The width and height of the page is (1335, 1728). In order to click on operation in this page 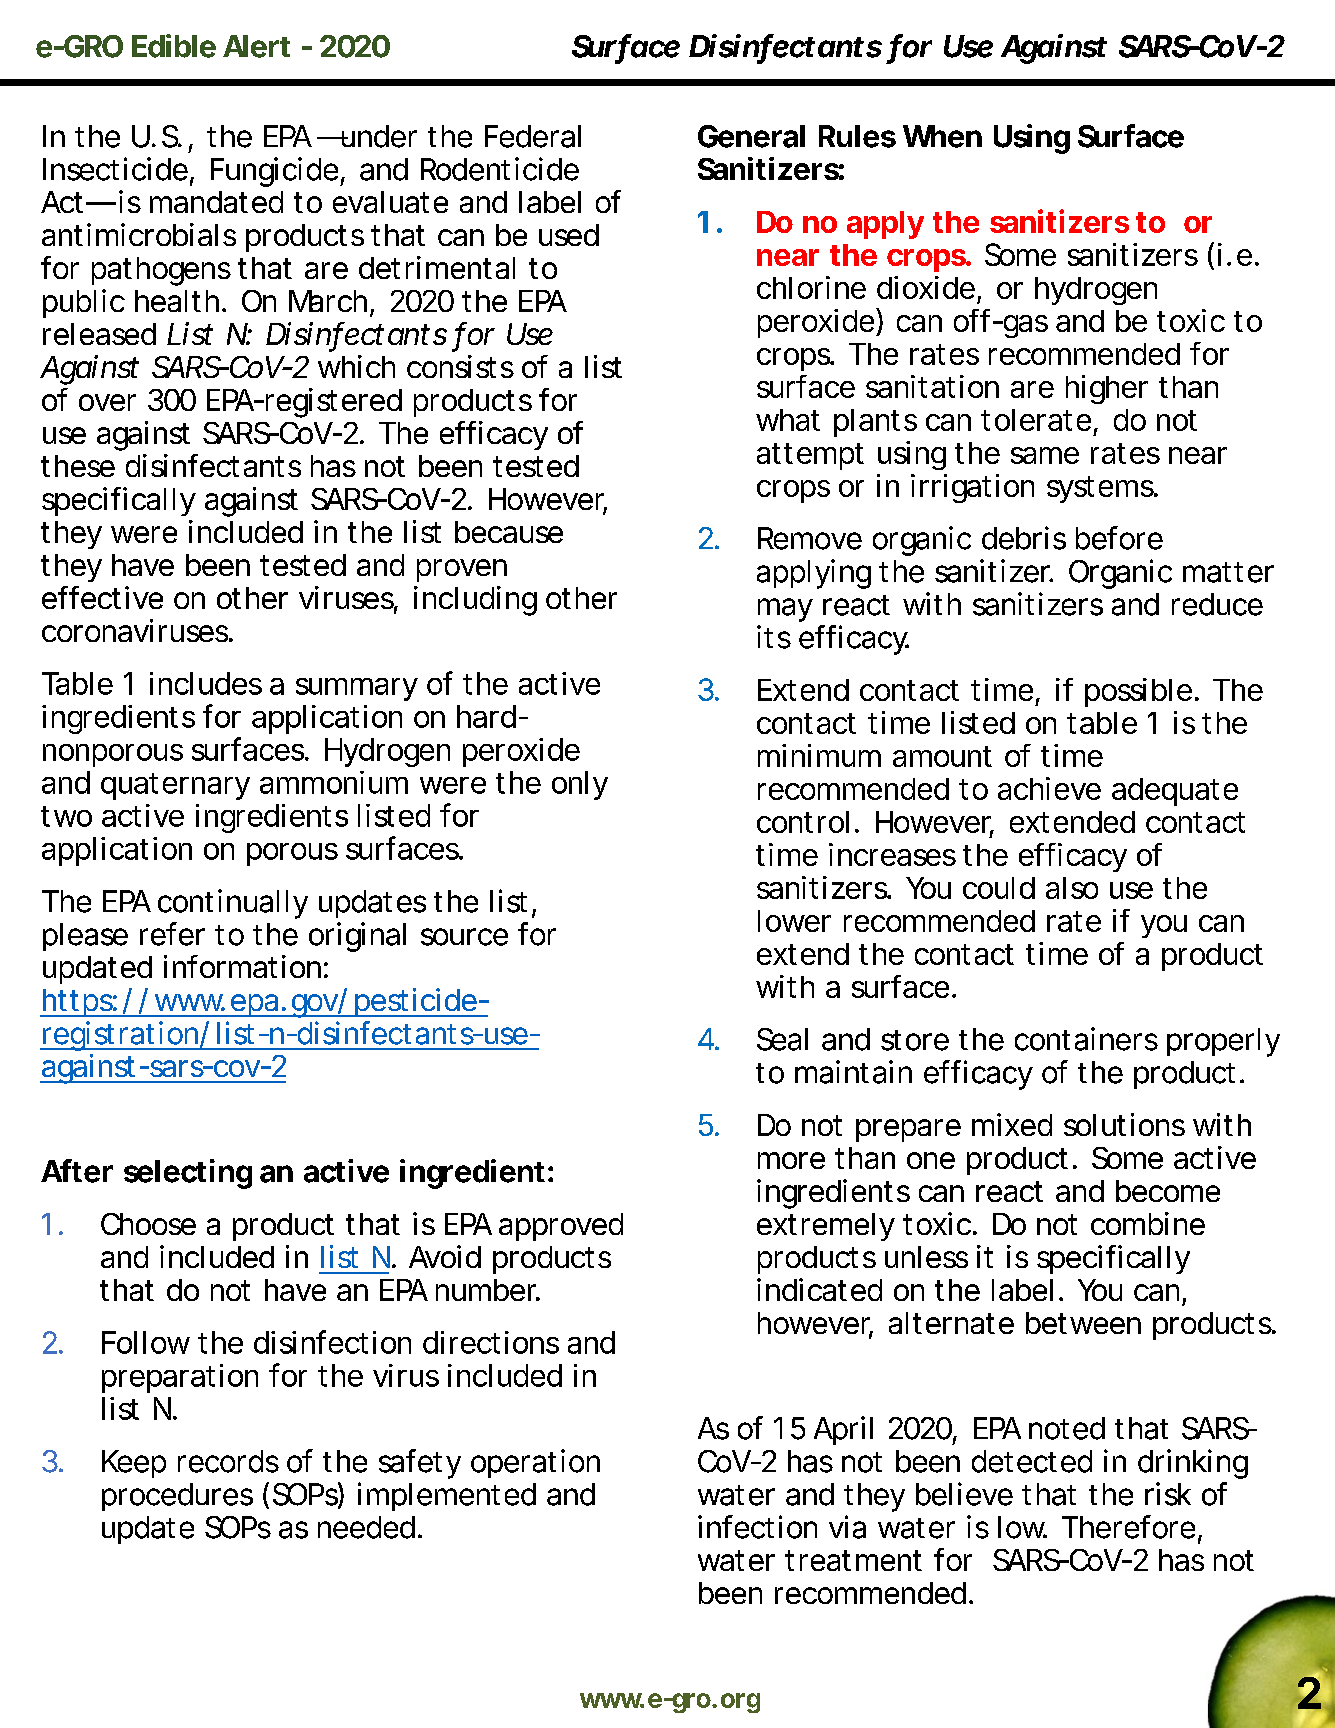, I will do `click(535, 1463)`.
